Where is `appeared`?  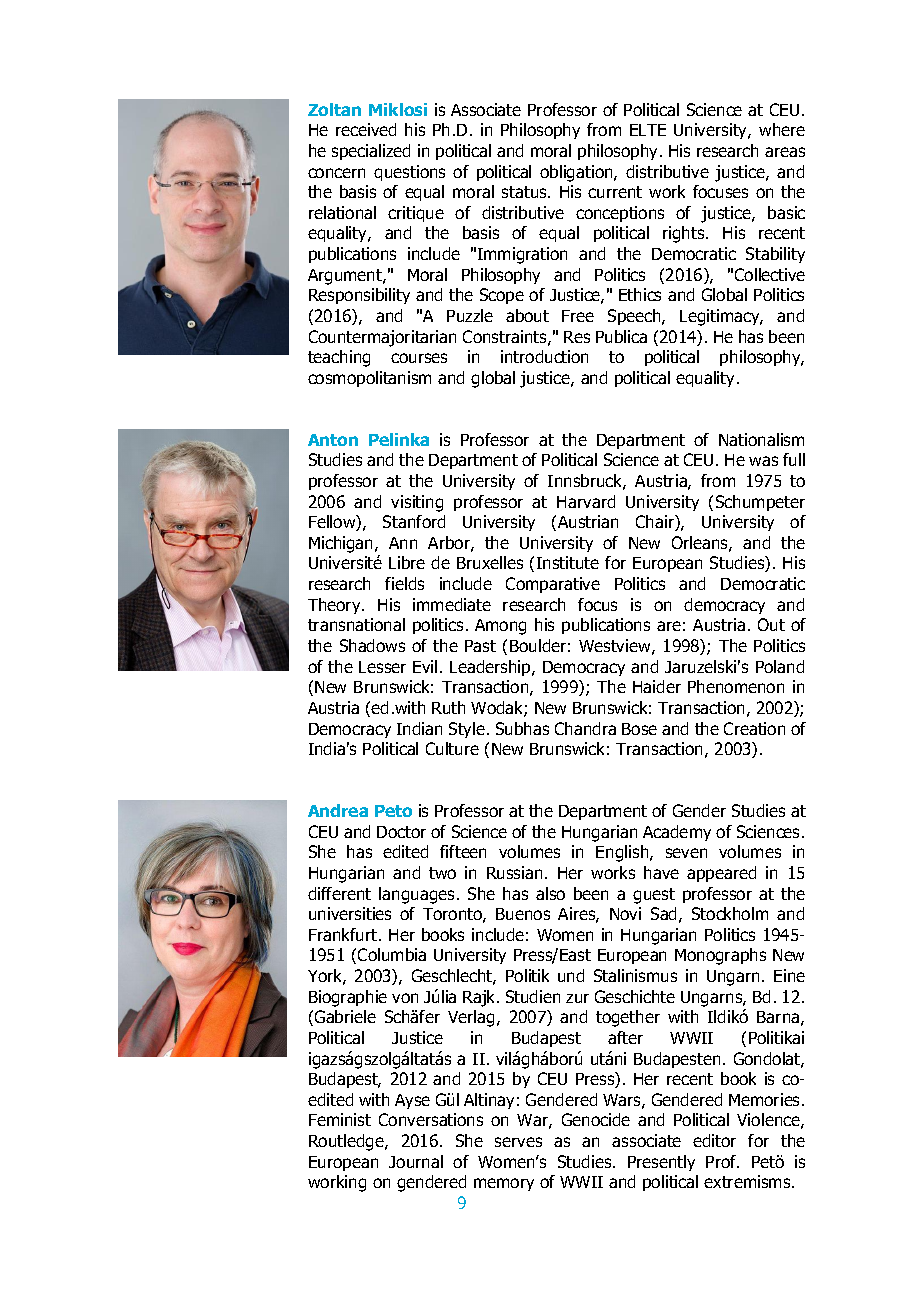 appeared is located at coordinates (721, 874).
